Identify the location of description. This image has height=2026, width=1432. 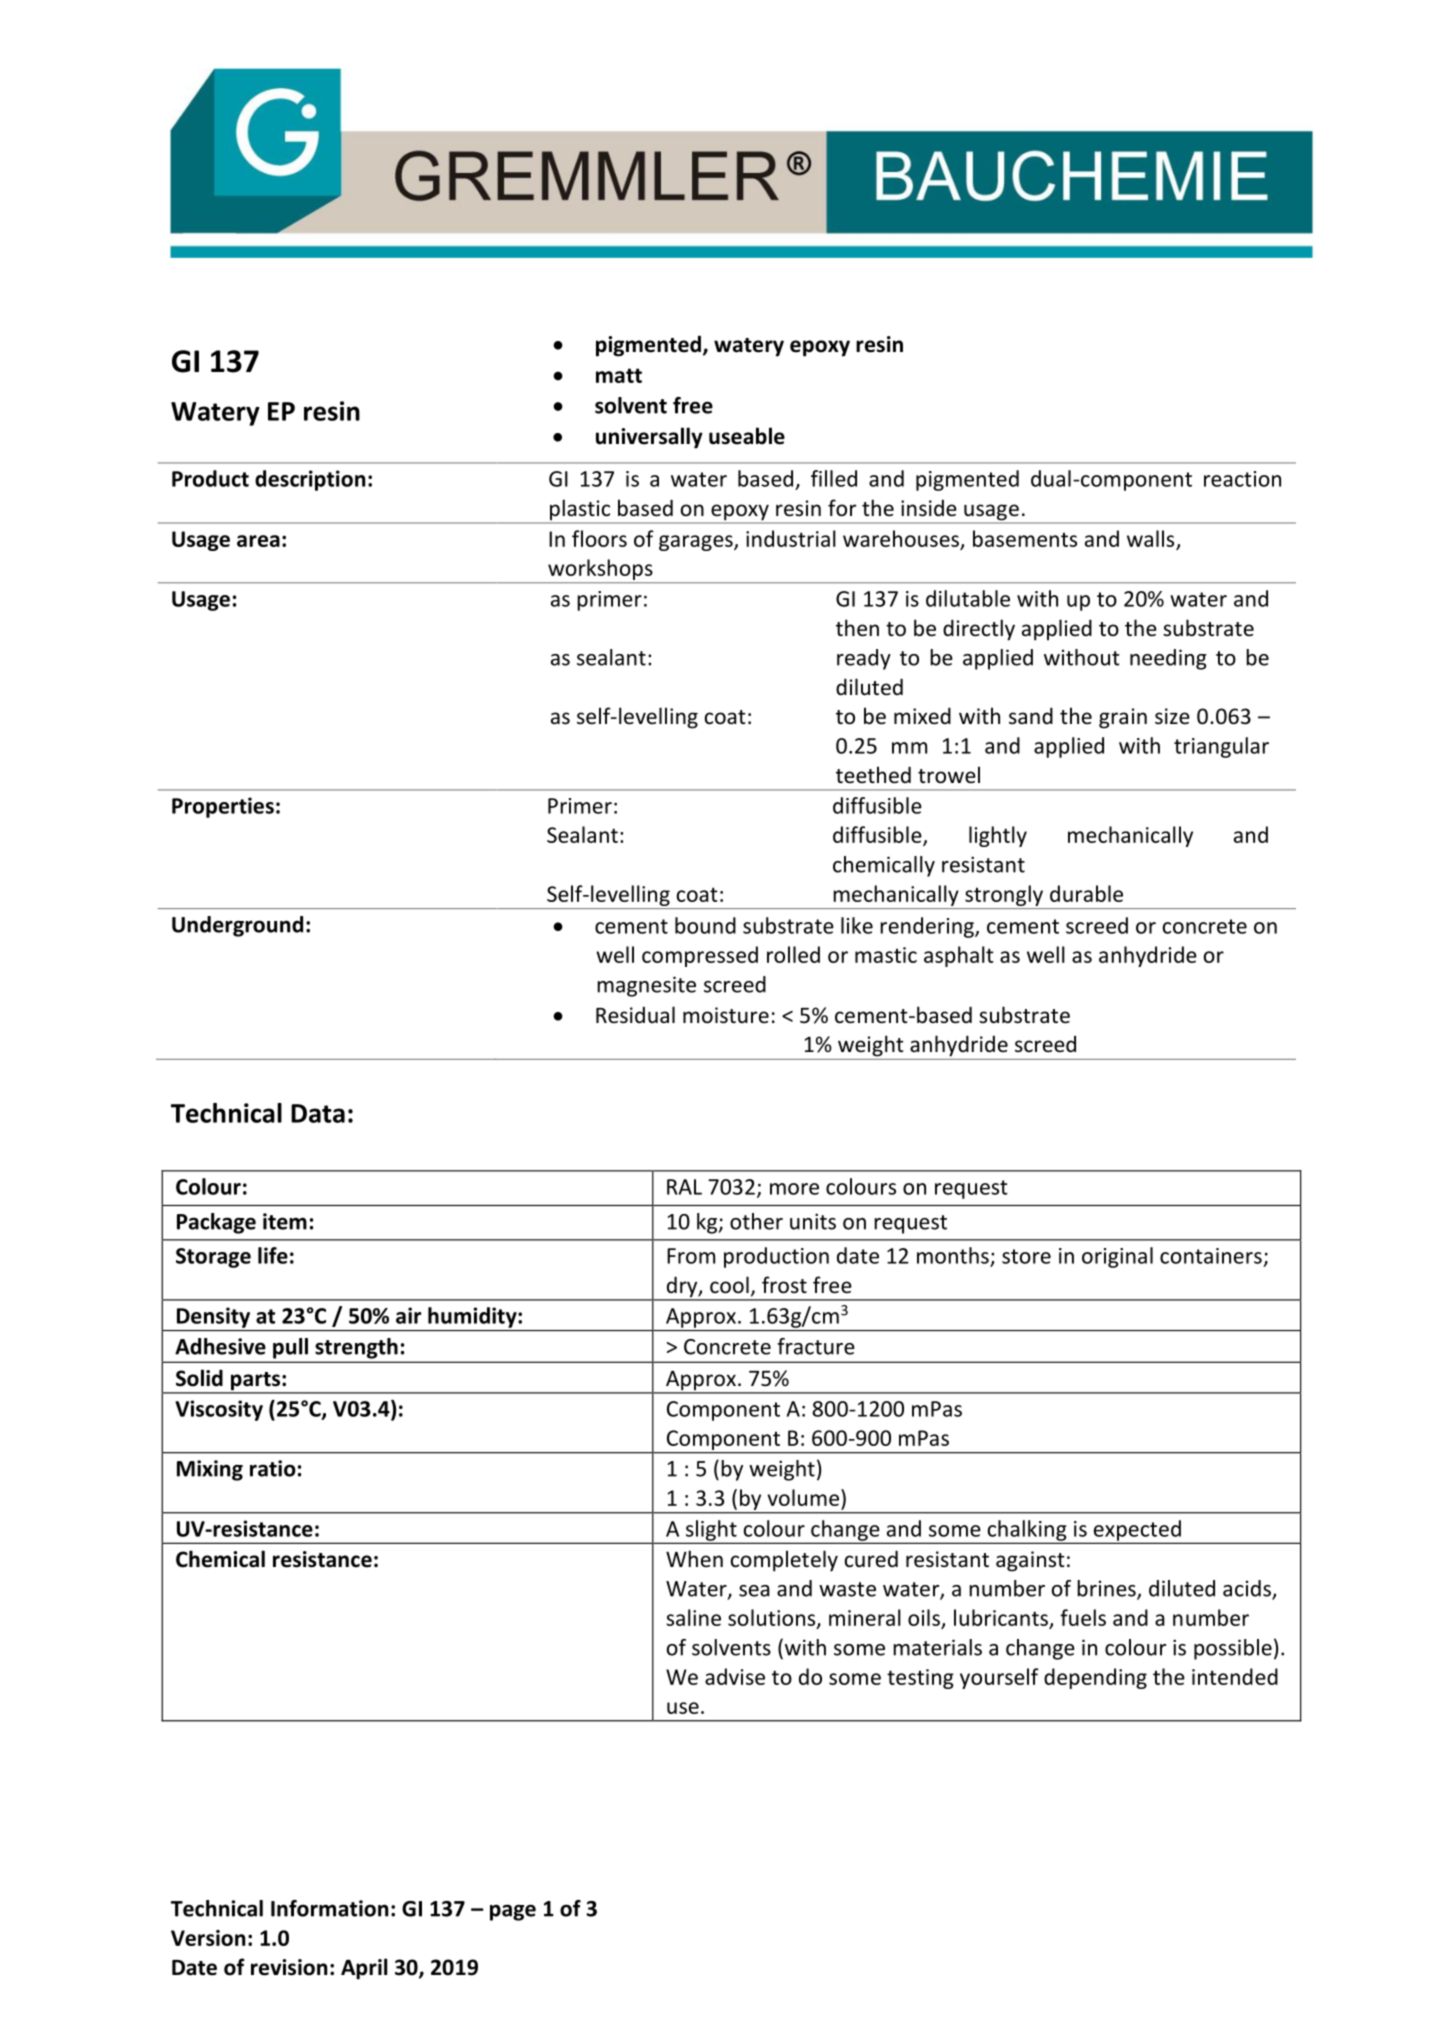
(310, 480).
